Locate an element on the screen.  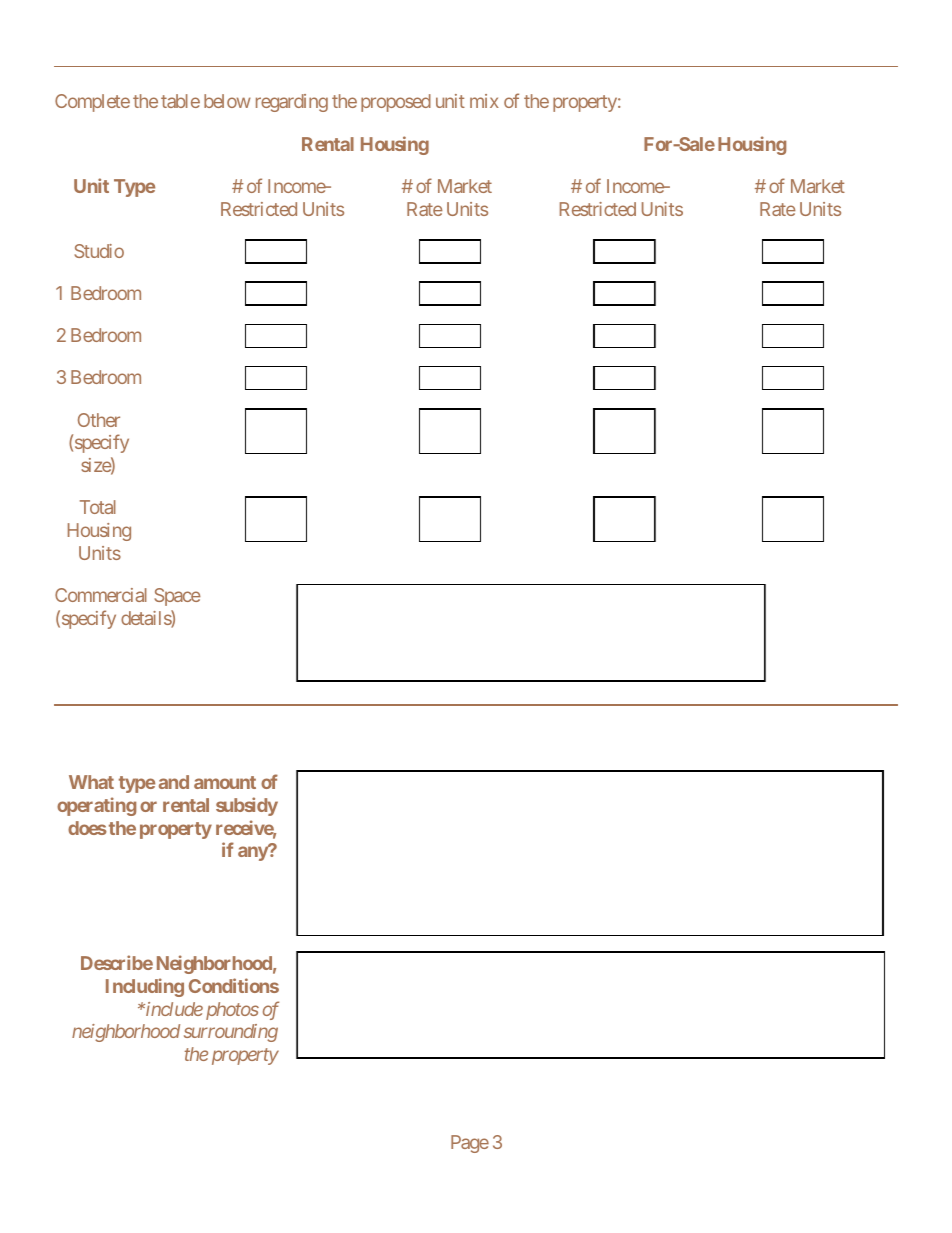
Including is located at coordinates (145, 987).
